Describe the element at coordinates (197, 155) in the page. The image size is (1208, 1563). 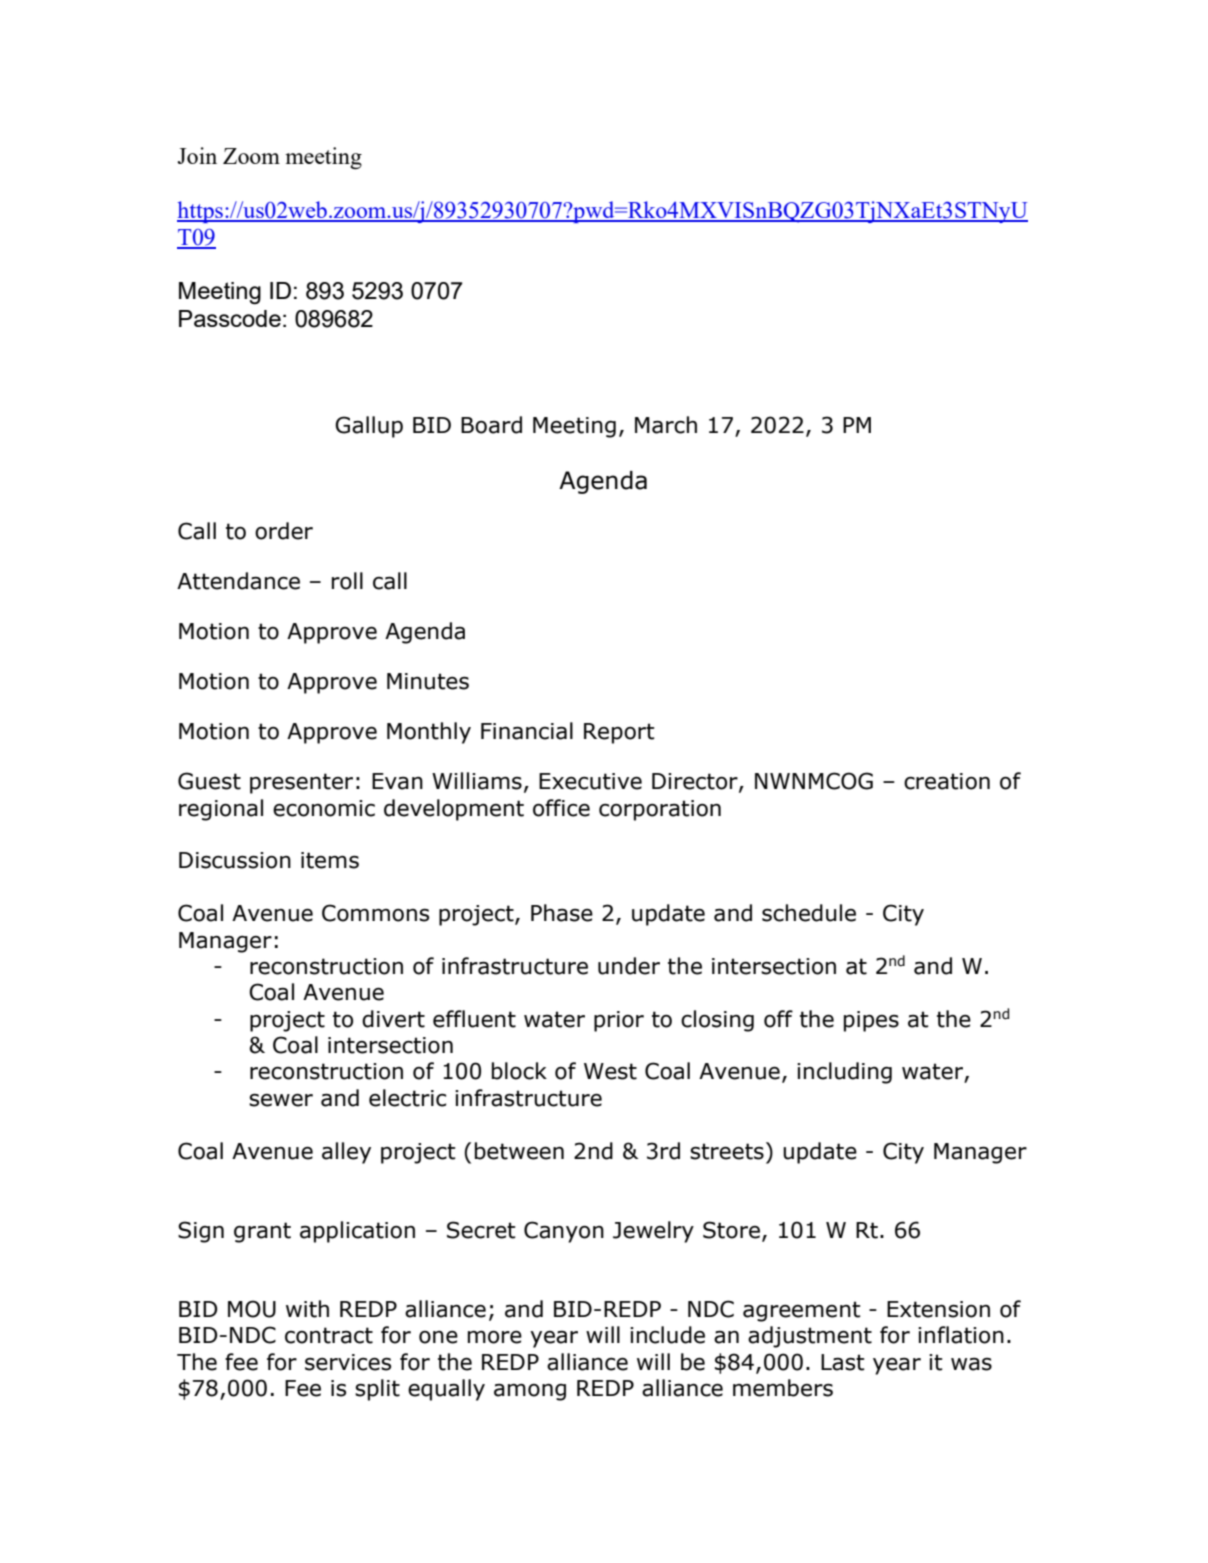
I see `Join` at that location.
